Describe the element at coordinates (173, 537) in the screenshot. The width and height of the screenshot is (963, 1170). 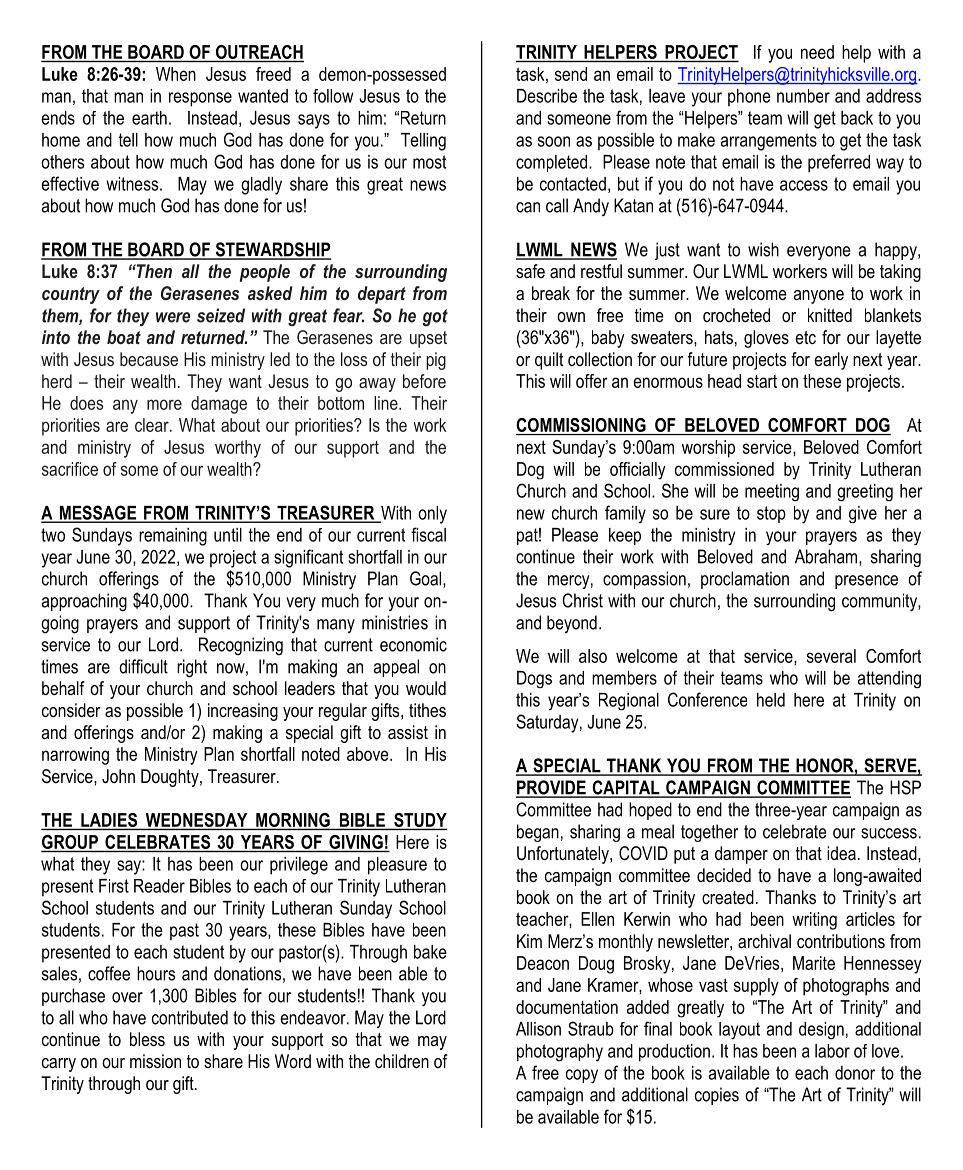
I see `remaining` at that location.
